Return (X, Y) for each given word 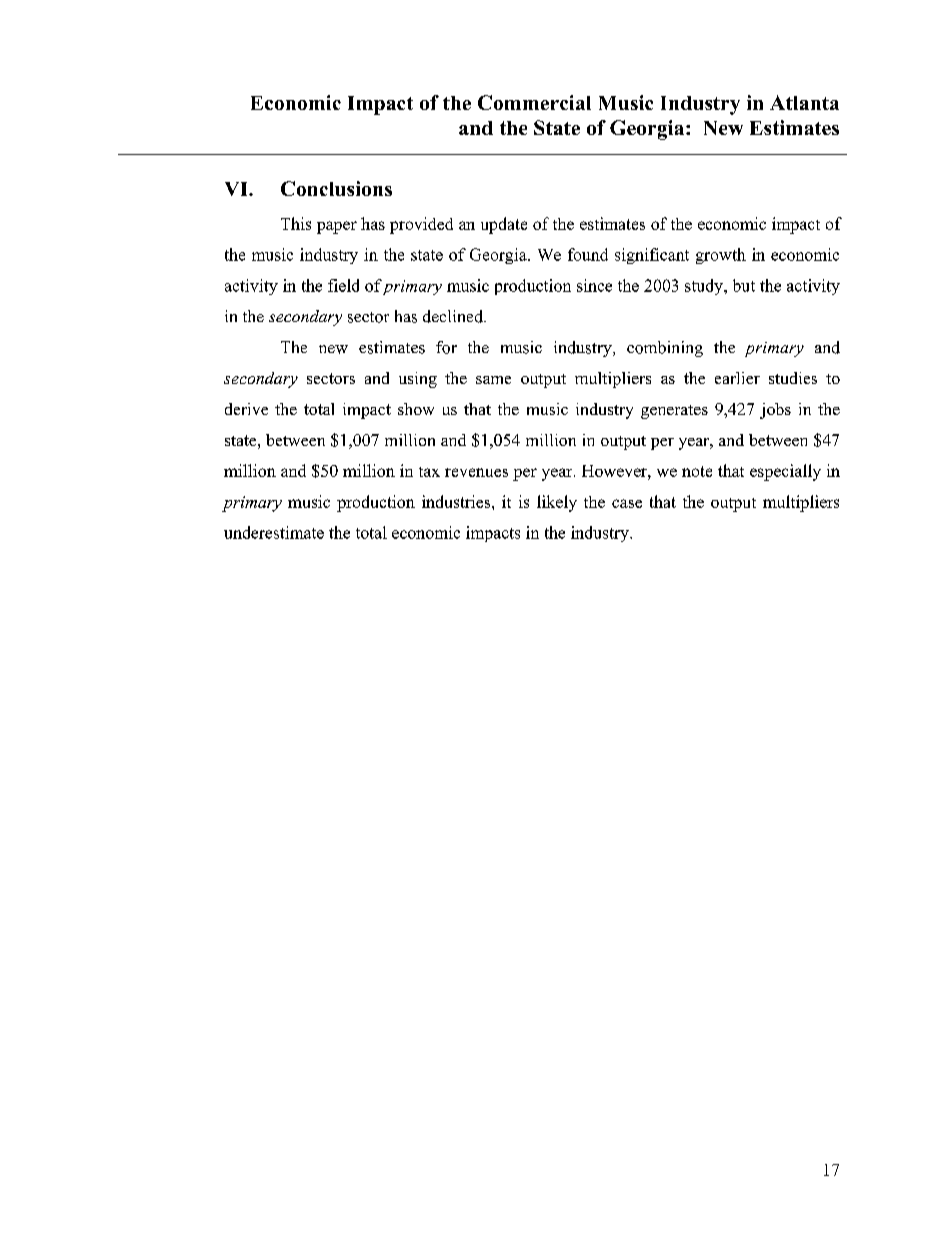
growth (721, 256)
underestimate (274, 532)
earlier (737, 378)
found (588, 254)
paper (337, 227)
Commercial (534, 102)
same (493, 380)
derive (246, 409)
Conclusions (336, 188)
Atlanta (804, 102)
